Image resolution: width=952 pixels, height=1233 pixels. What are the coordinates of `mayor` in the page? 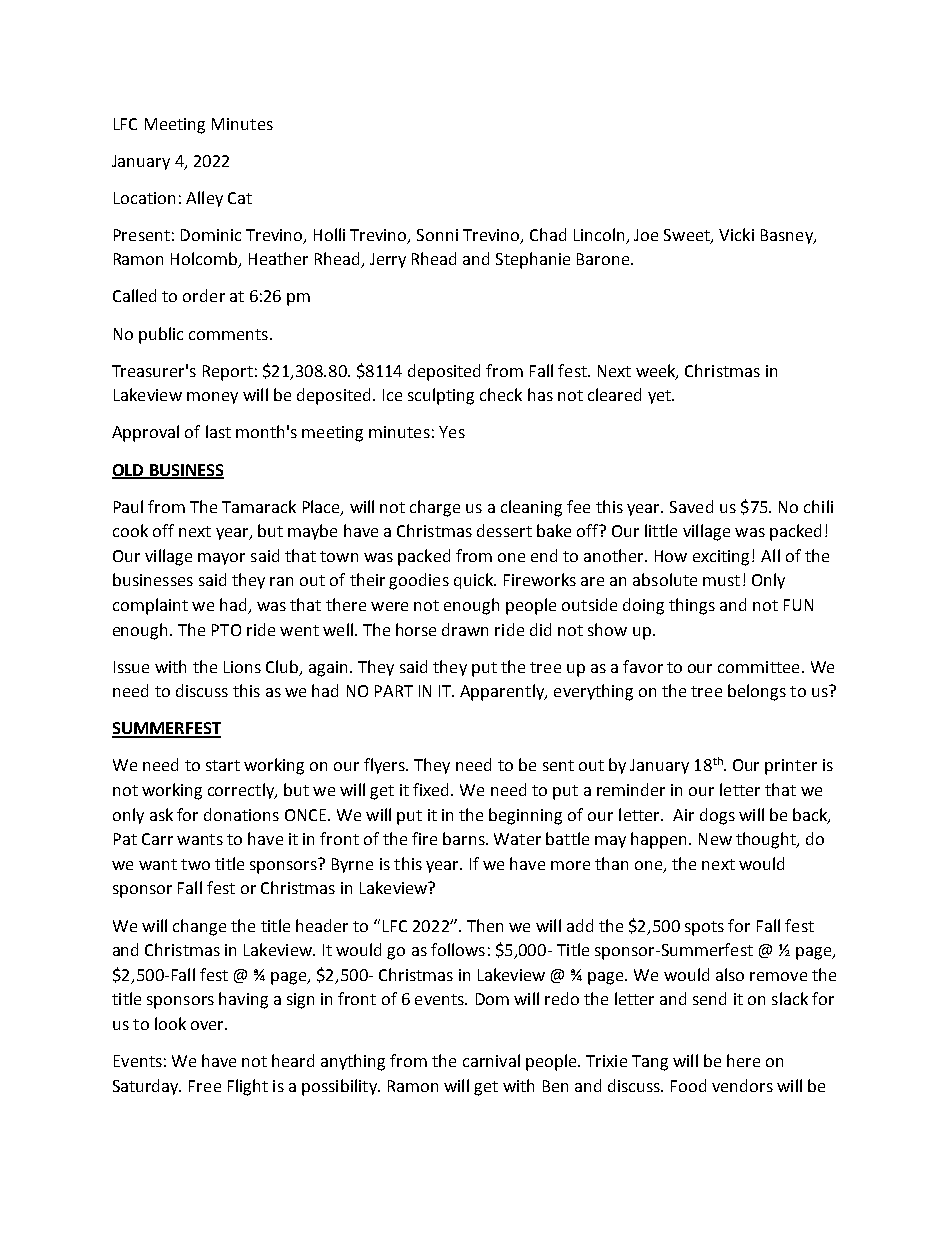 It's located at (221, 559).
